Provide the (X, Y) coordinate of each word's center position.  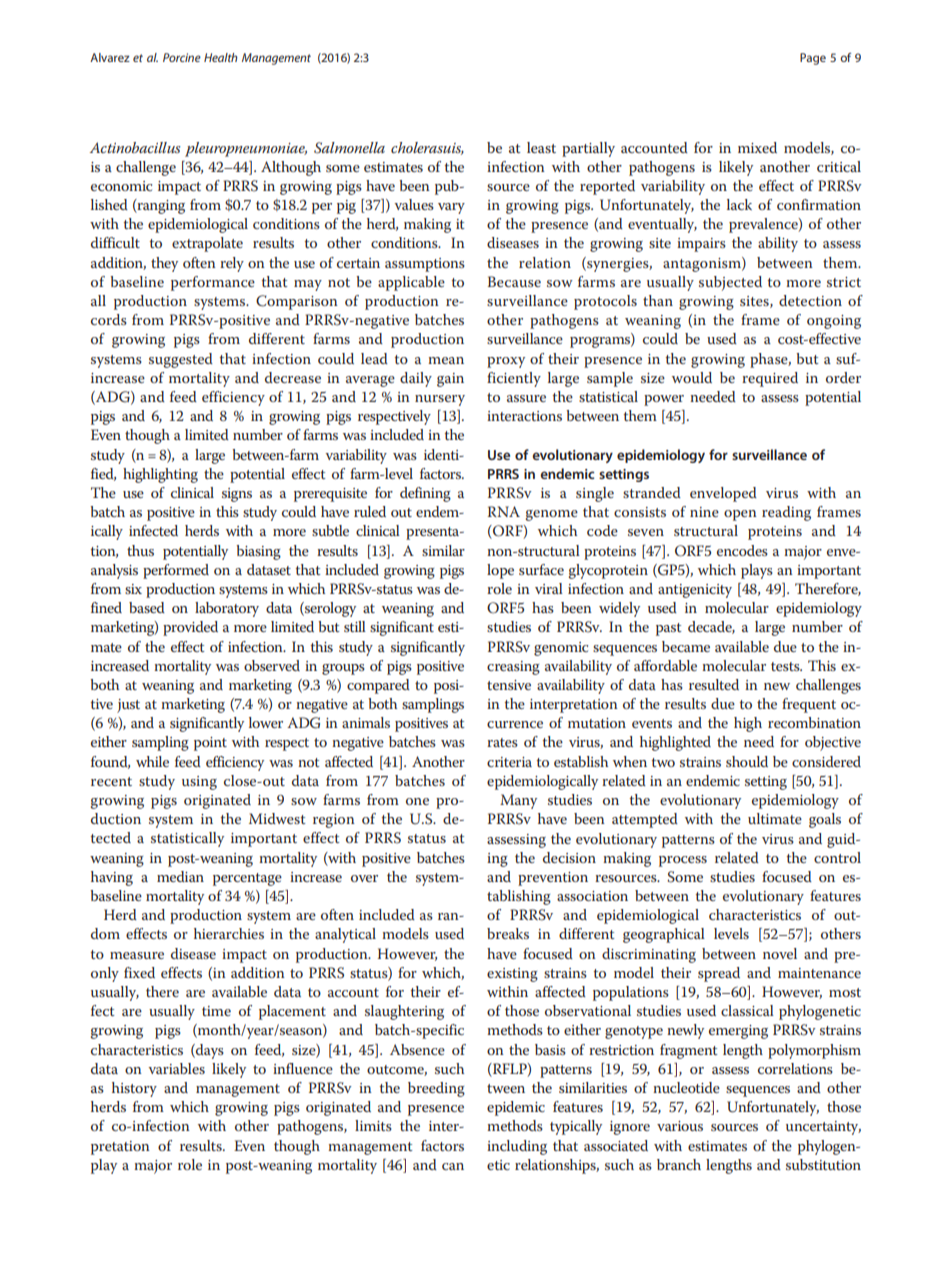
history (134, 1089)
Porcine (182, 57)
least (541, 147)
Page (813, 59)
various (680, 1126)
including (517, 1147)
